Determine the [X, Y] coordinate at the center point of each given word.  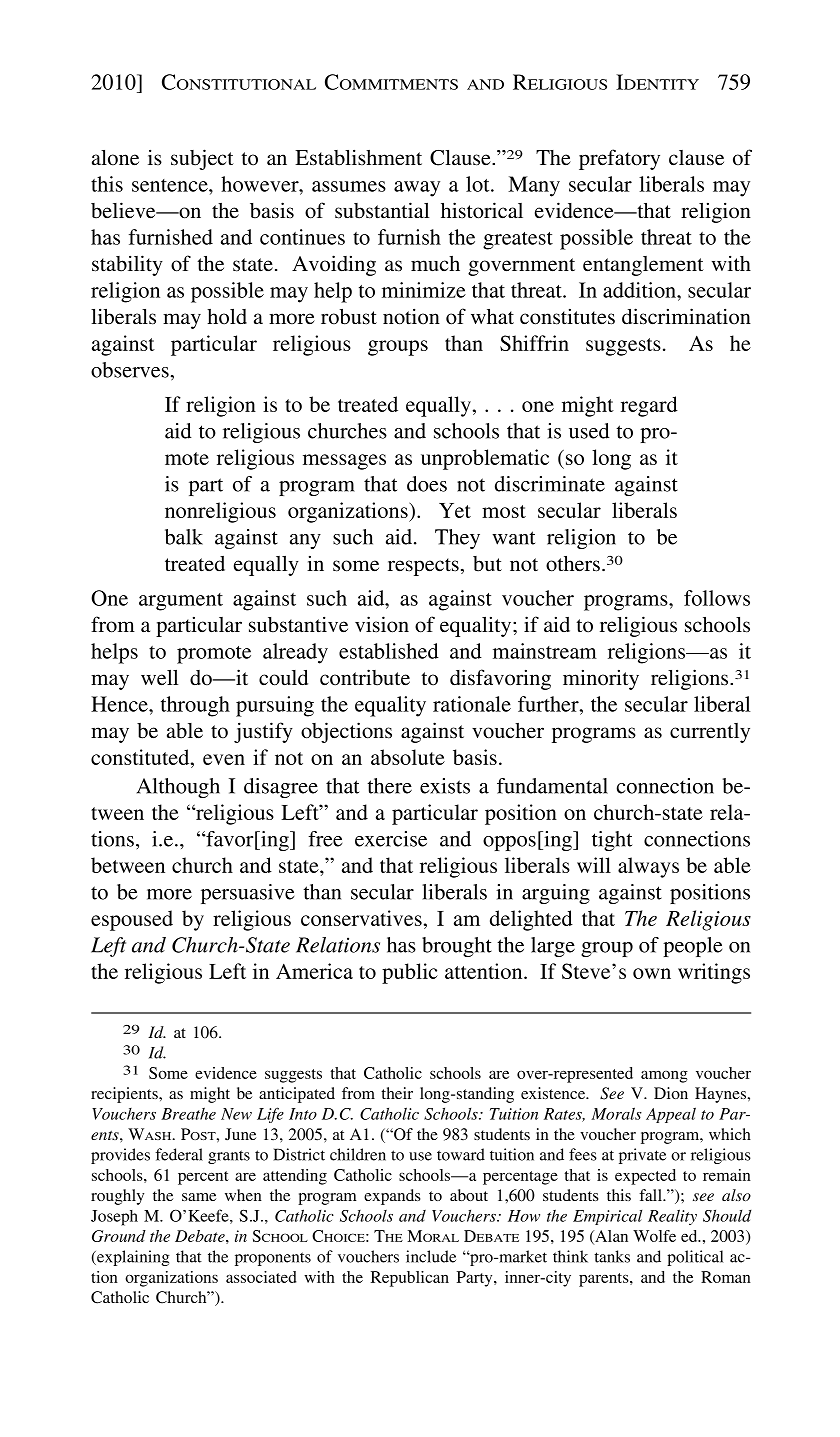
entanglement [643, 266]
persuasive [247, 894]
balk [184, 537]
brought [457, 947]
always [648, 867]
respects [423, 567]
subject [202, 159]
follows [717, 598]
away [417, 189]
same [199, 1197]
